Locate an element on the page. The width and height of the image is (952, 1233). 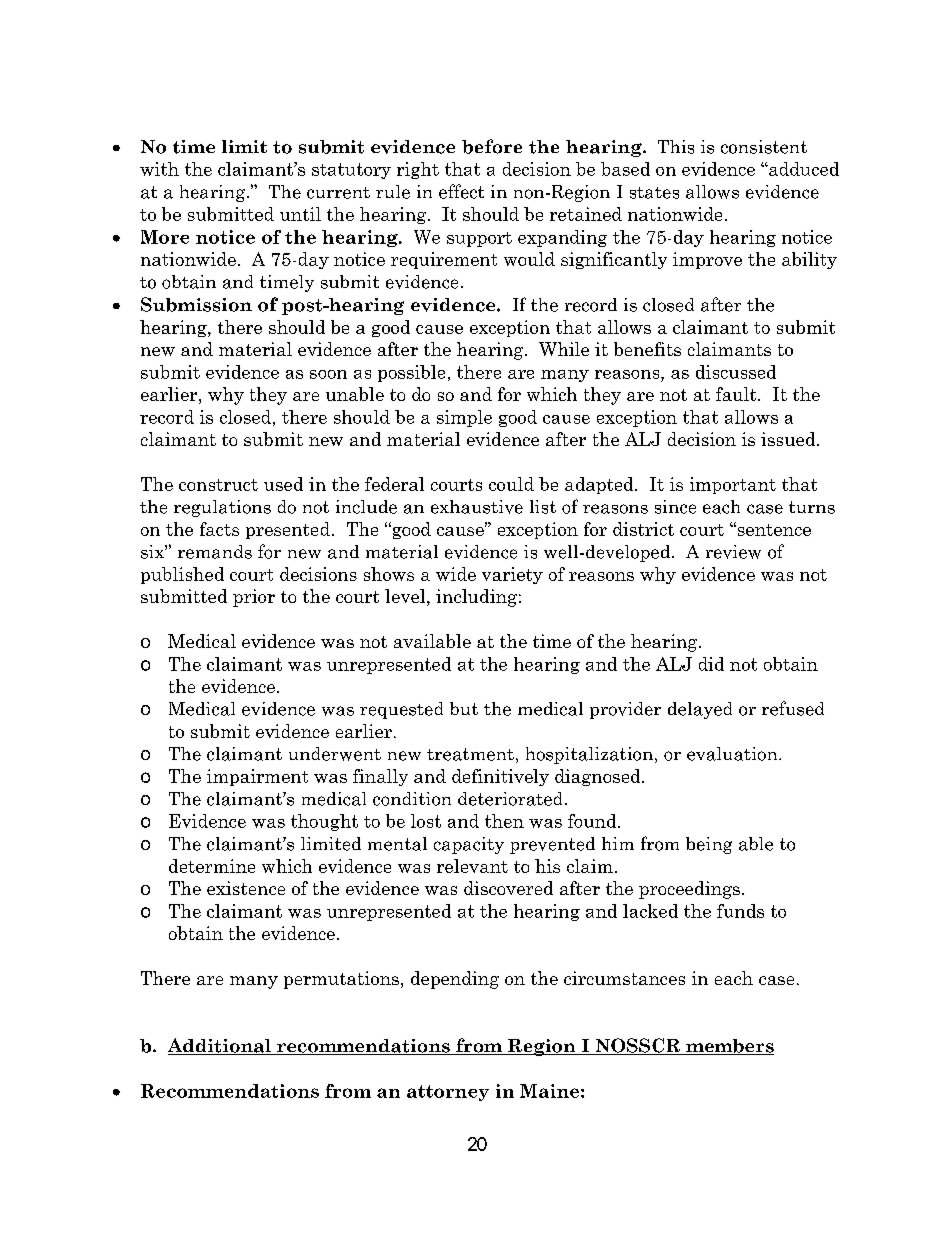
consistent is located at coordinates (764, 147).
